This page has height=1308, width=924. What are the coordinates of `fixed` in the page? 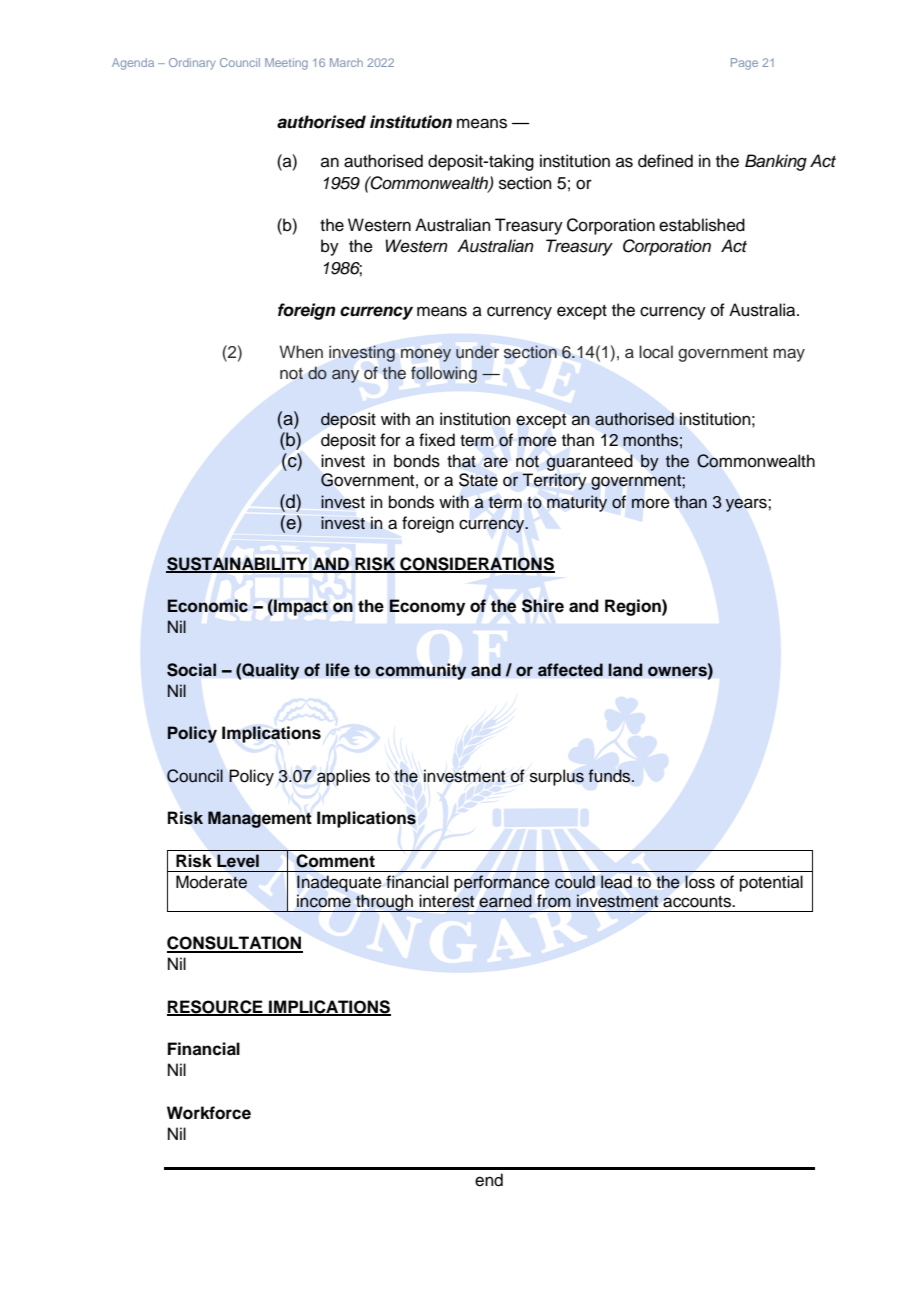 It's located at (437, 440).
